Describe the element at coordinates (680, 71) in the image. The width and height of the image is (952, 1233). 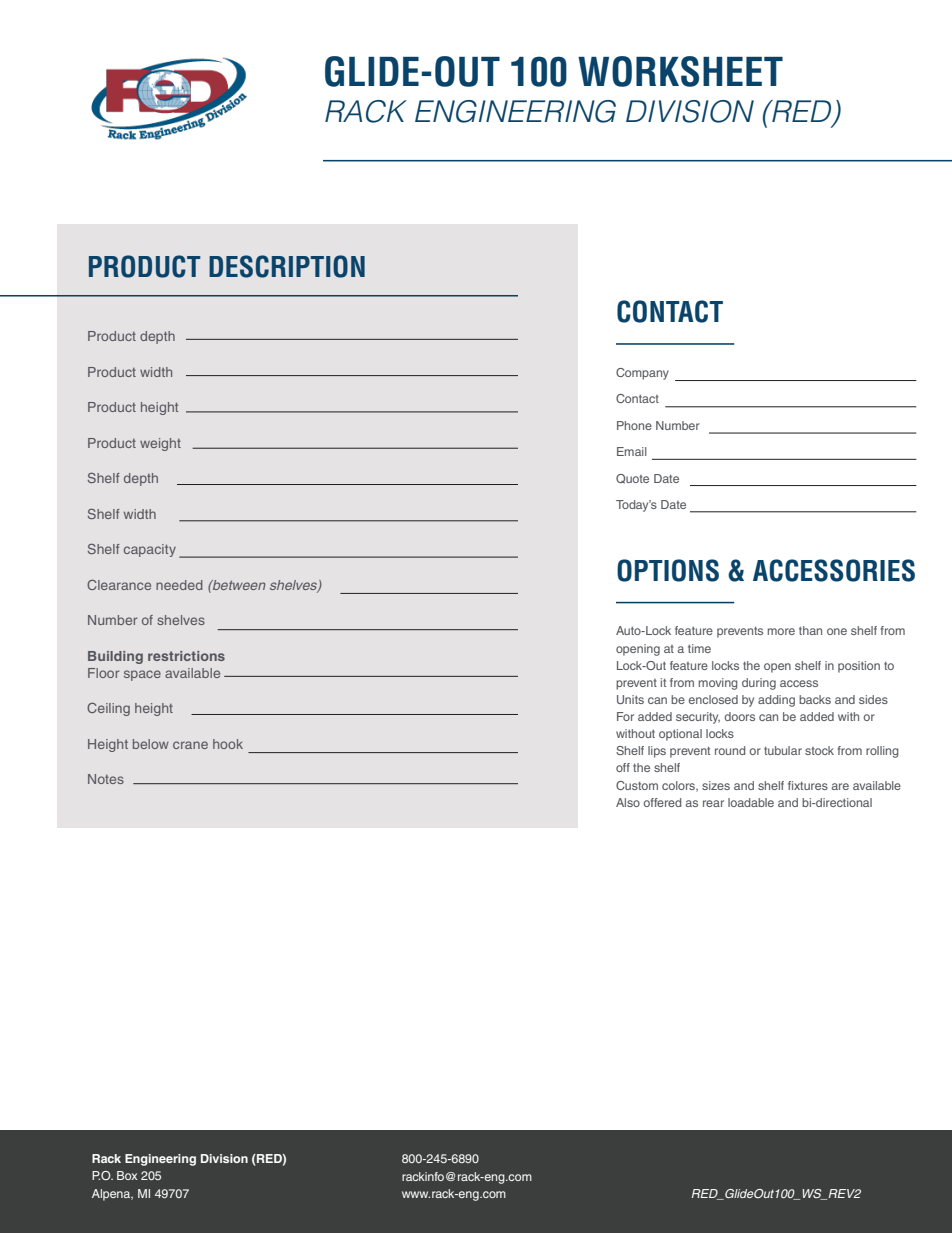
I see `WORKSHEET` at that location.
